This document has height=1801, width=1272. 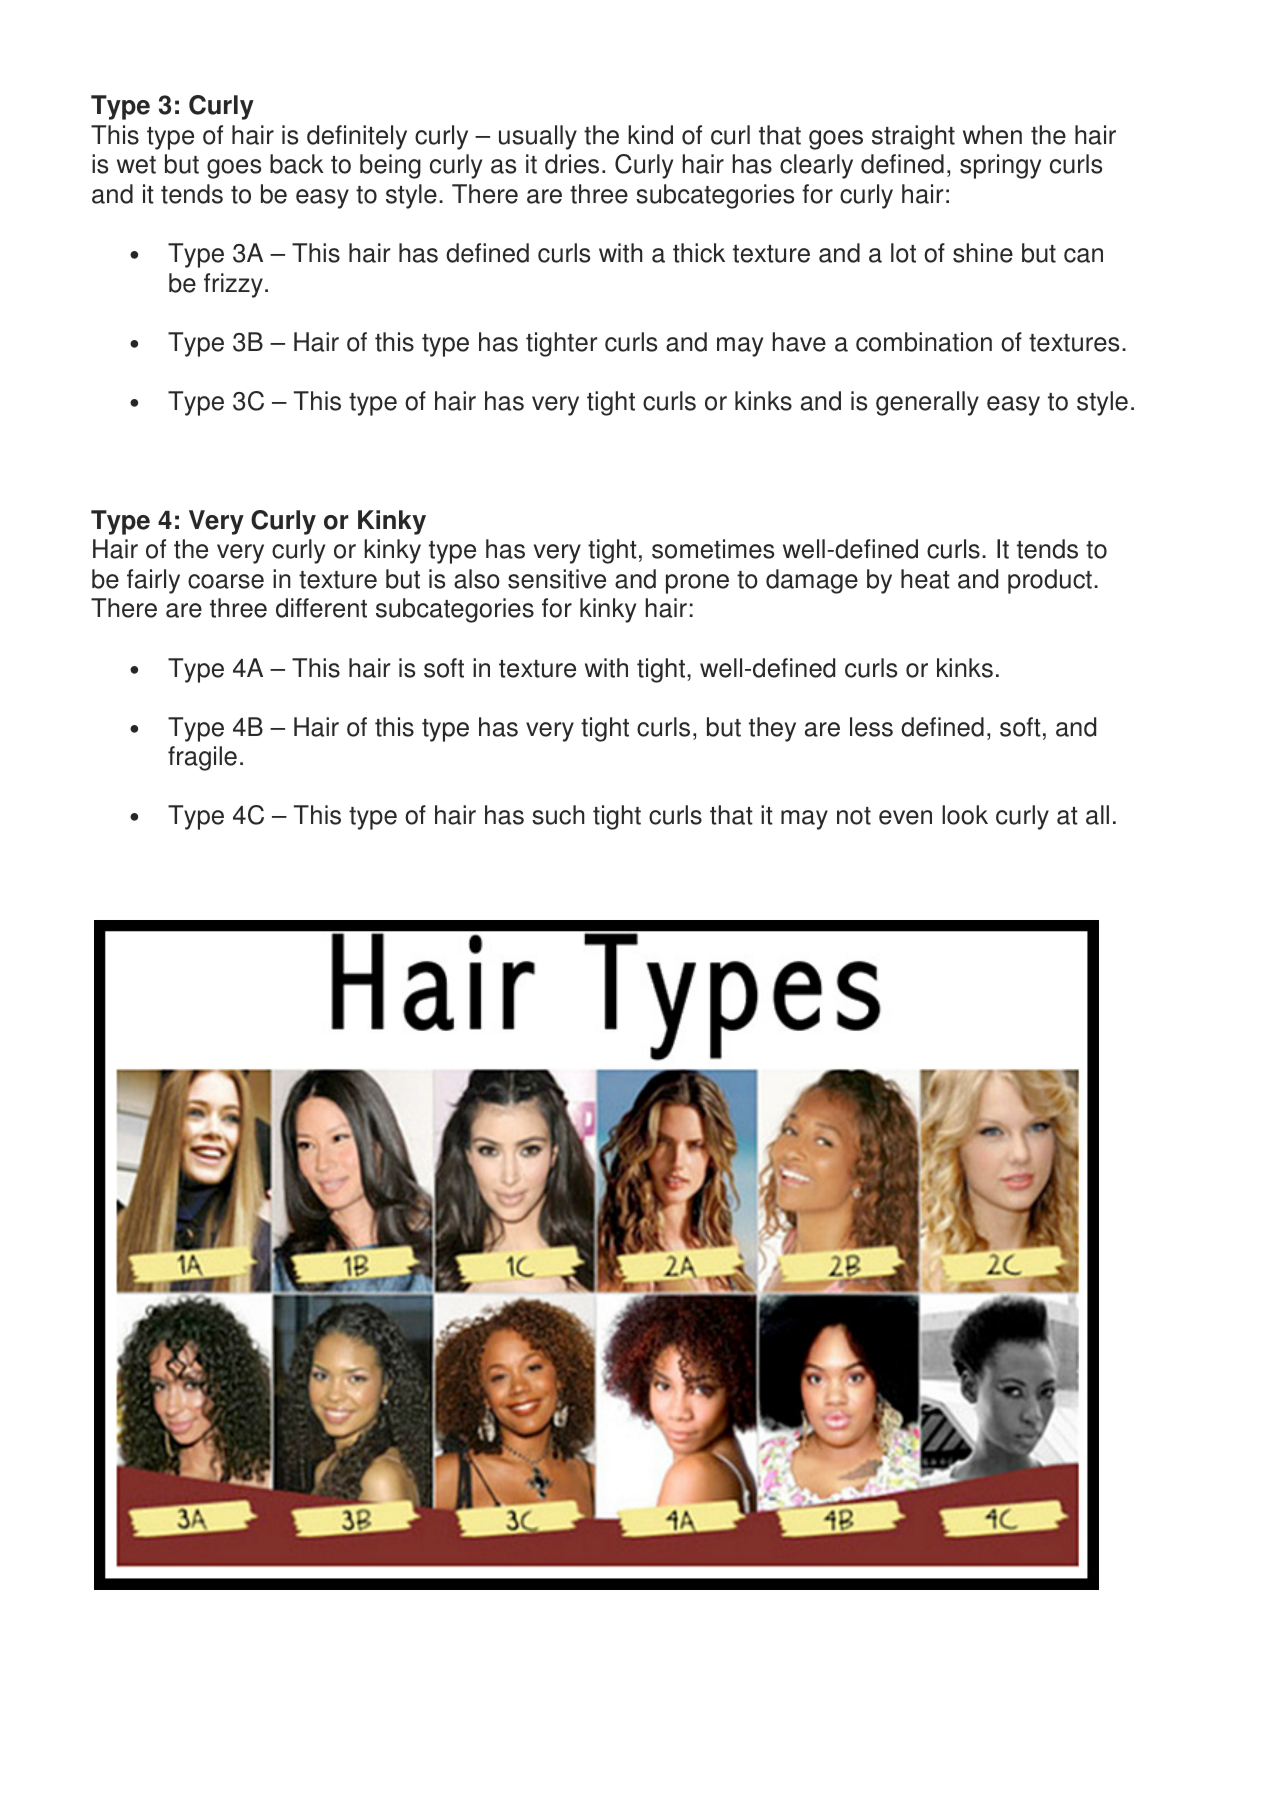 What do you see at coordinates (924, 342) in the document?
I see `combination` at bounding box center [924, 342].
